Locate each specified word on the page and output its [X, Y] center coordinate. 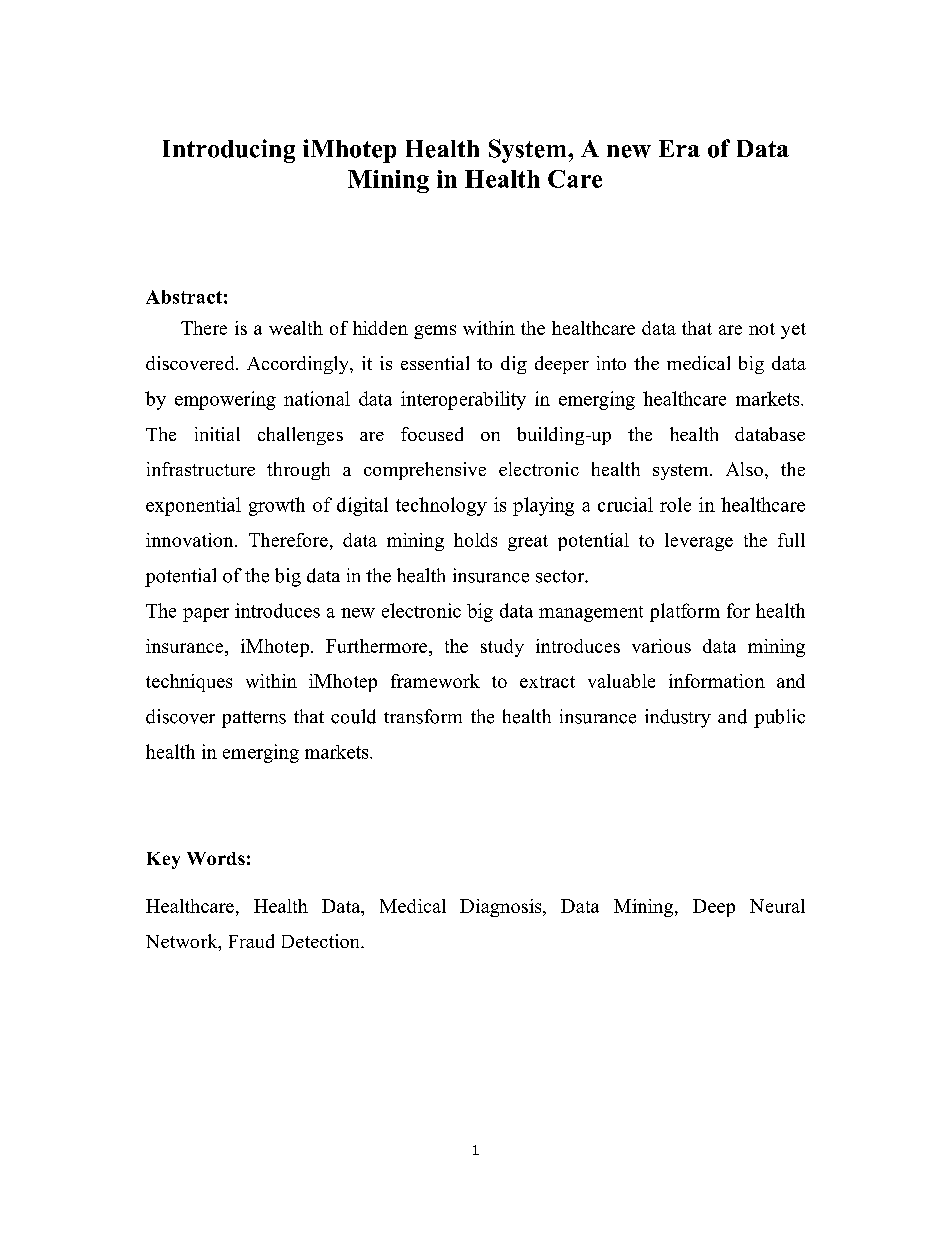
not [762, 329]
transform [423, 716]
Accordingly [299, 365]
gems [435, 332]
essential [435, 363]
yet [793, 331]
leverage [699, 542]
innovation [191, 540]
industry [678, 718]
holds [475, 540]
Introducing [229, 151]
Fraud [251, 941]
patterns [254, 719]
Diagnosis [502, 908]
